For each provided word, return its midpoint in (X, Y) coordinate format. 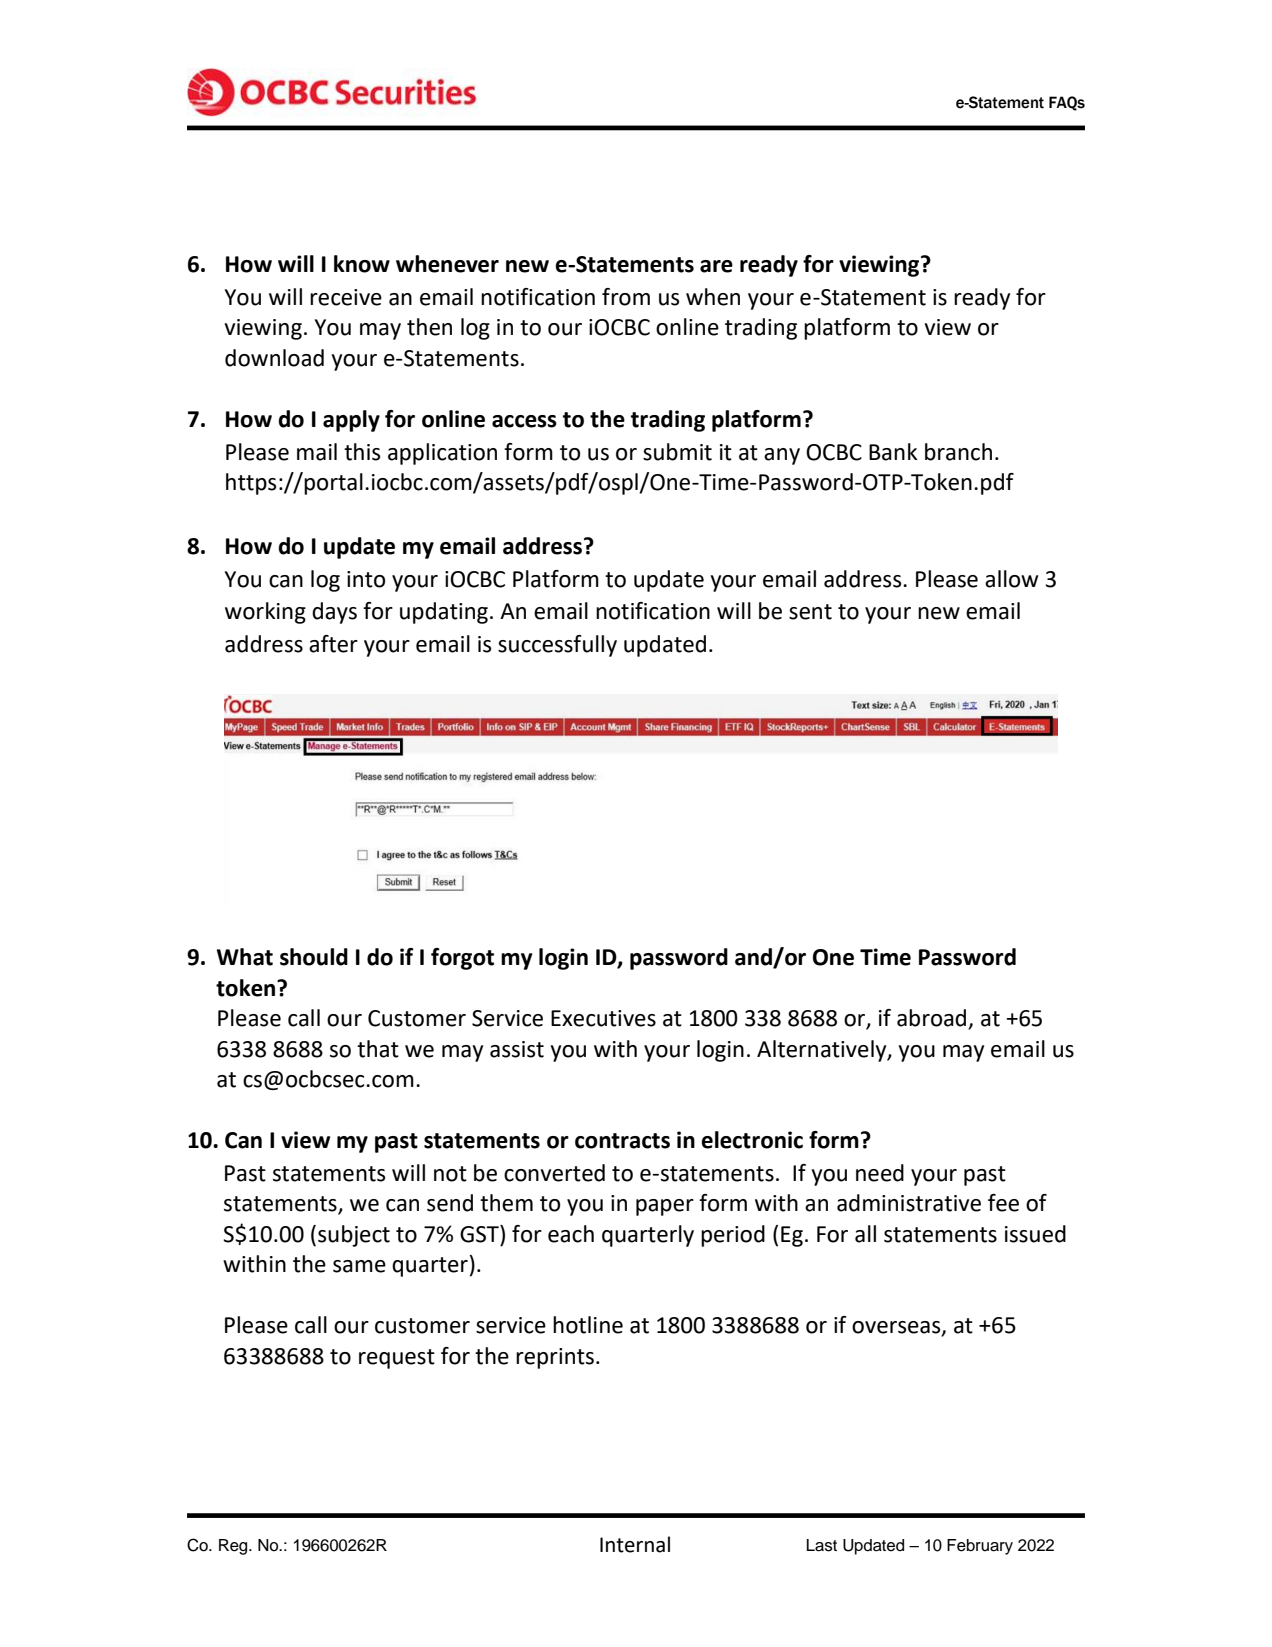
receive (346, 297)
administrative (909, 1203)
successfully (557, 646)
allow (1011, 579)
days (334, 613)
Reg (234, 1547)
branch (958, 452)
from (626, 297)
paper (665, 1207)
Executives (603, 1018)
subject (354, 1236)
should (314, 957)
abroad (933, 1019)
